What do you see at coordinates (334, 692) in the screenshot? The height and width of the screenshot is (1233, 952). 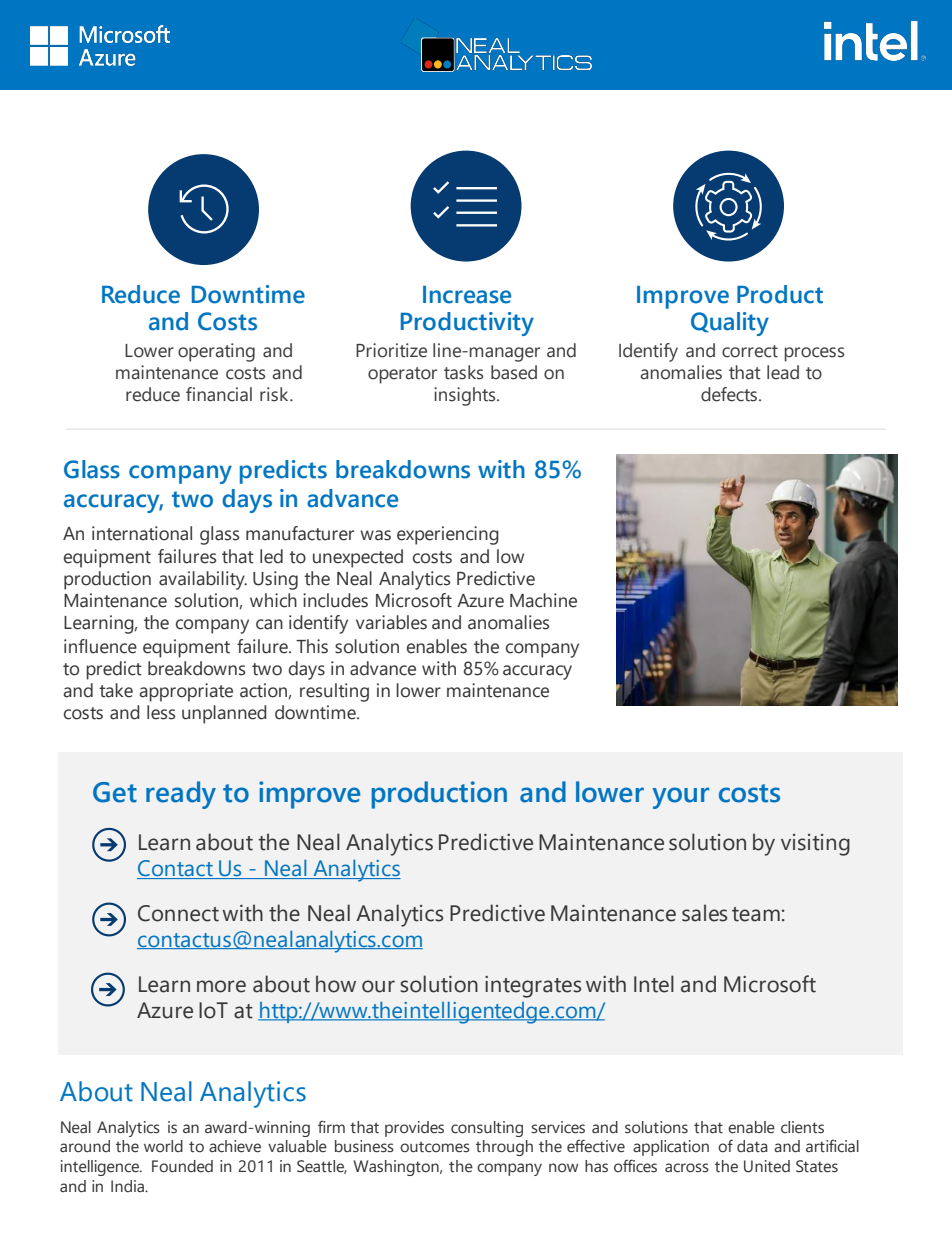 I see `resulting` at bounding box center [334, 692].
